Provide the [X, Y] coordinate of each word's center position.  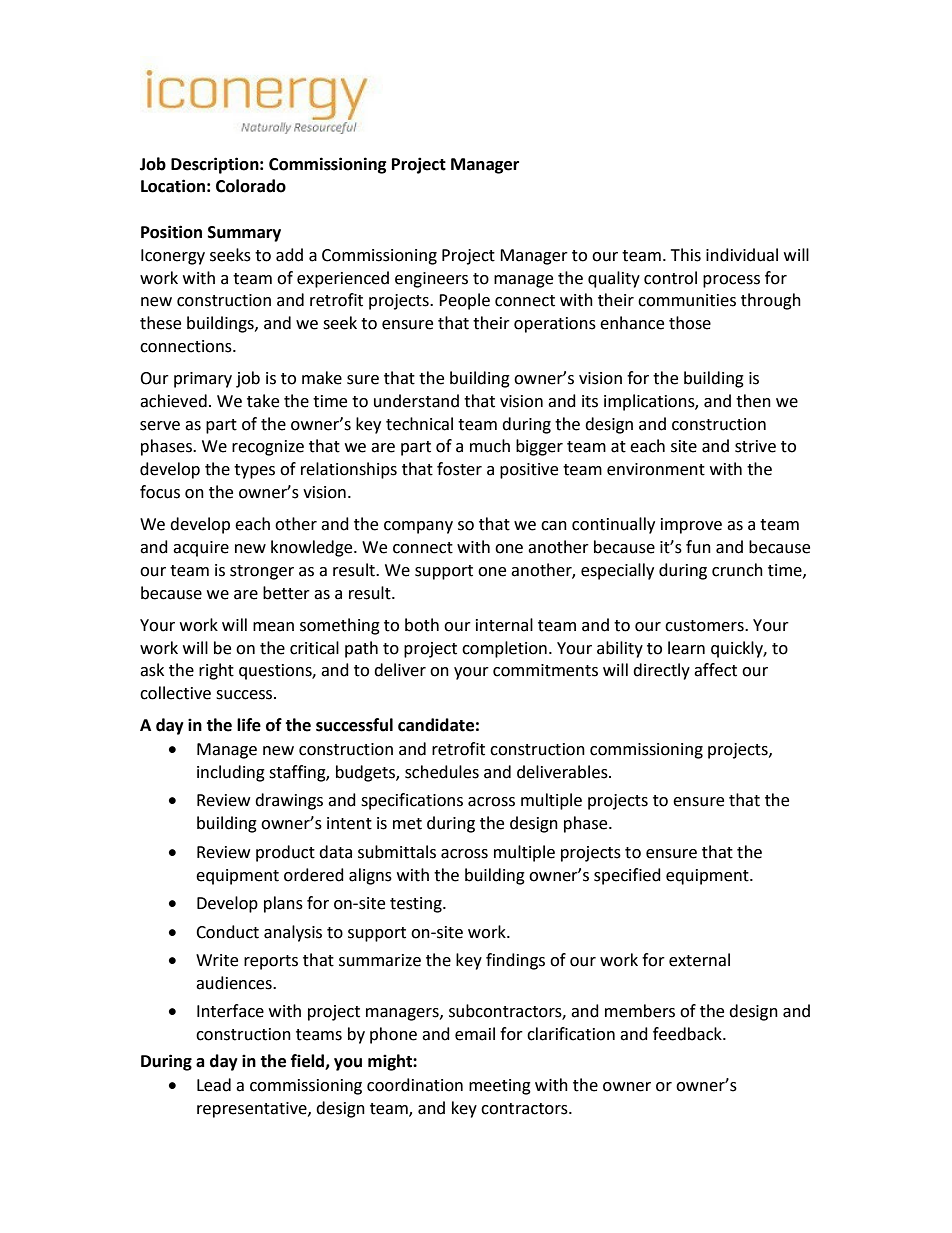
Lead [214, 1085]
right [216, 671]
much [490, 446]
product [285, 853]
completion [504, 649]
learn [686, 648]
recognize [268, 448]
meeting [500, 1087]
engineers [431, 280]
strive [755, 446]
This [686, 255]
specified [627, 876]
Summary [244, 234]
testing [417, 905]
